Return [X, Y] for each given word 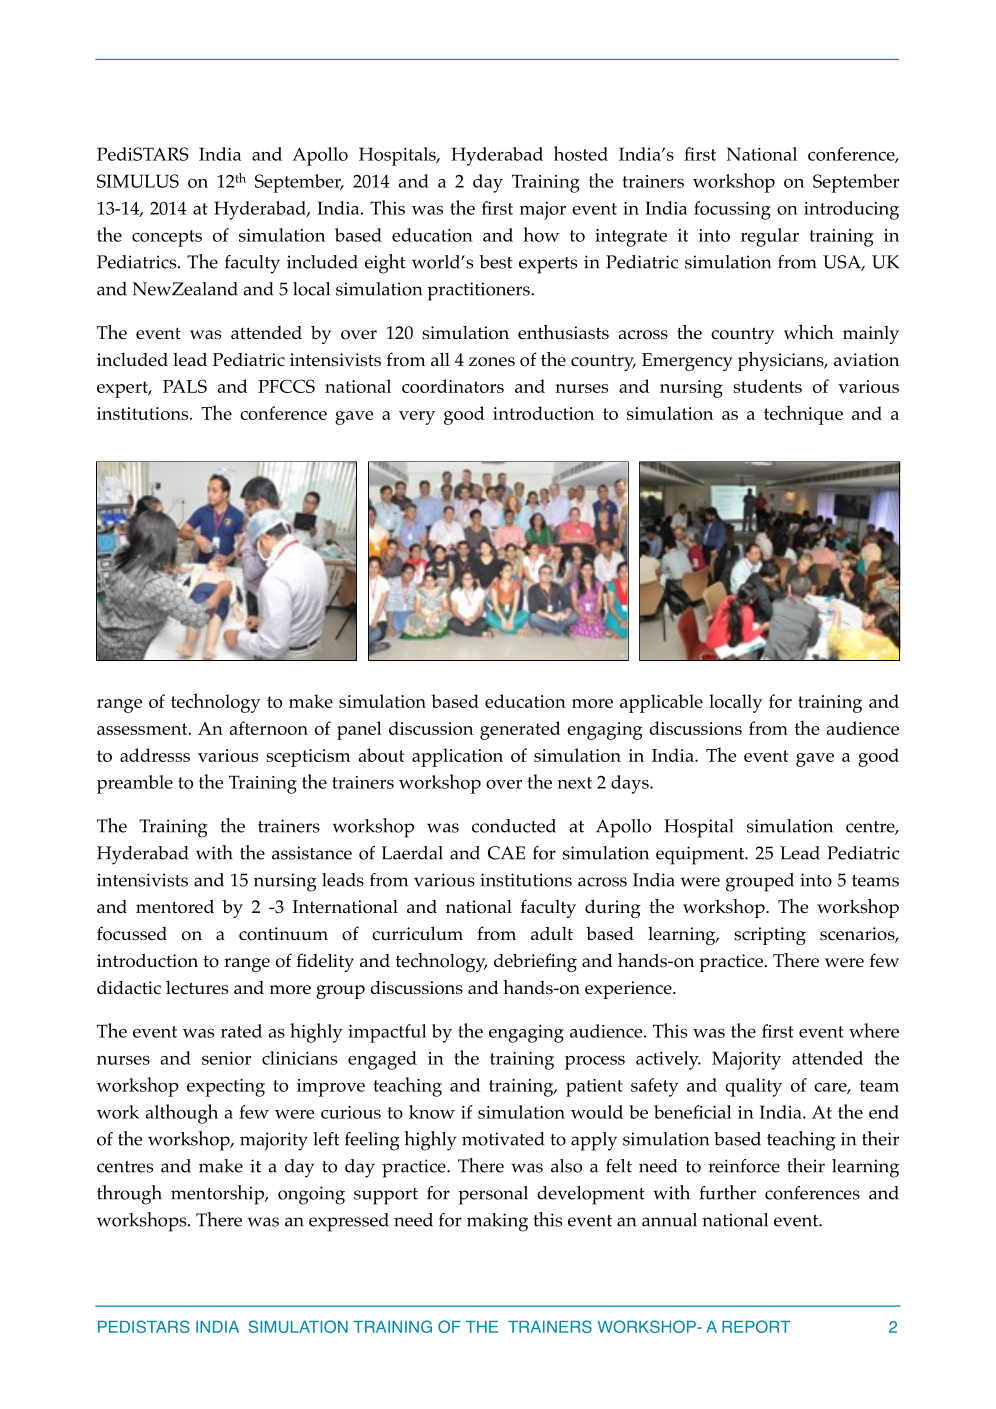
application [457, 757]
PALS [185, 386]
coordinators [453, 386]
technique [803, 415]
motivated [503, 1139]
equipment [701, 855]
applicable [661, 703]
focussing [732, 210]
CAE [506, 853]
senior [226, 1058]
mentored [175, 906]
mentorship [218, 1195]
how [541, 234]
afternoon [268, 728]
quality [753, 1087]
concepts [167, 238]
